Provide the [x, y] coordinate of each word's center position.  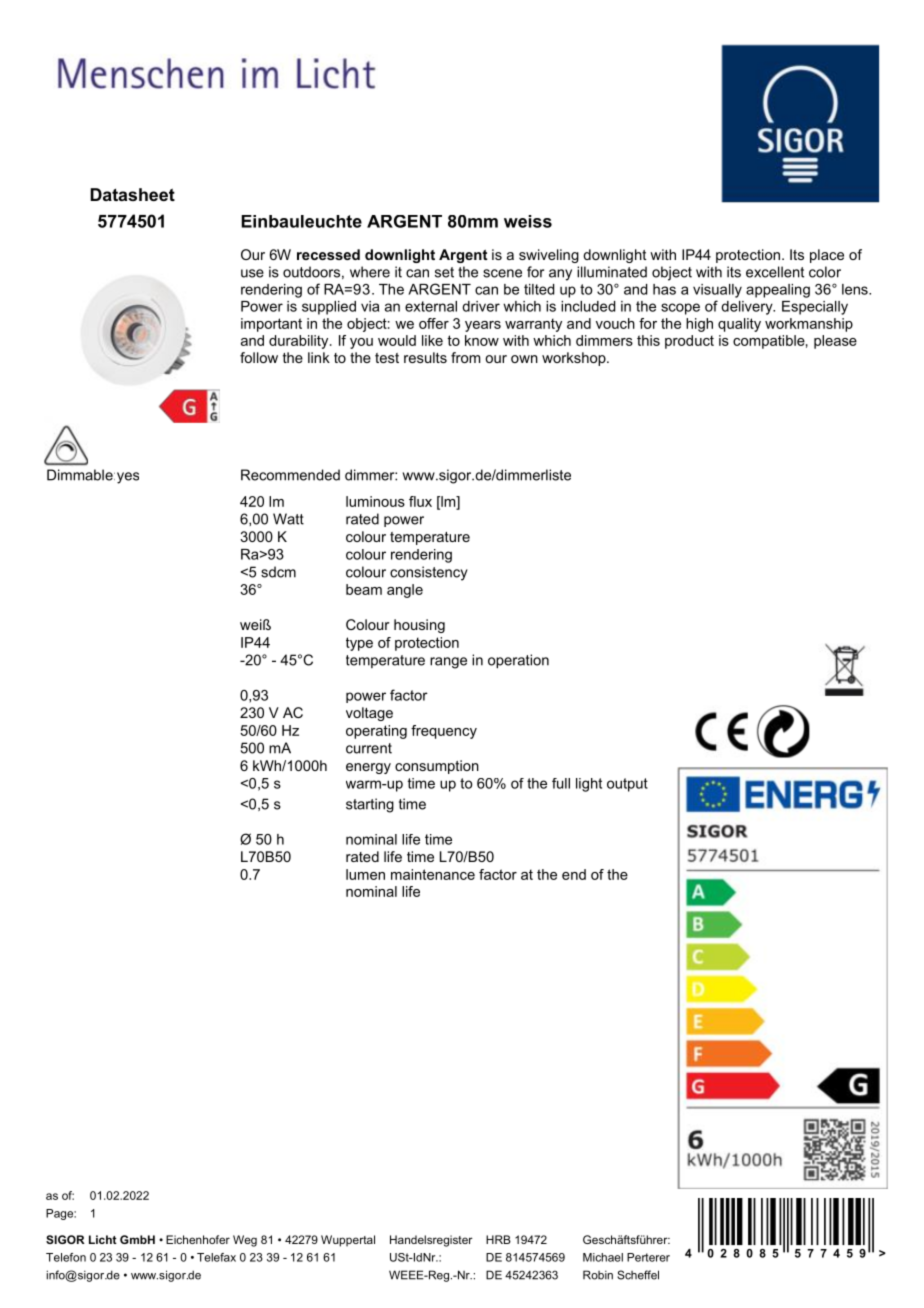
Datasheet [132, 194]
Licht [103, 1239]
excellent [775, 272]
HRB [498, 1239]
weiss [528, 221]
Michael [603, 1257]
